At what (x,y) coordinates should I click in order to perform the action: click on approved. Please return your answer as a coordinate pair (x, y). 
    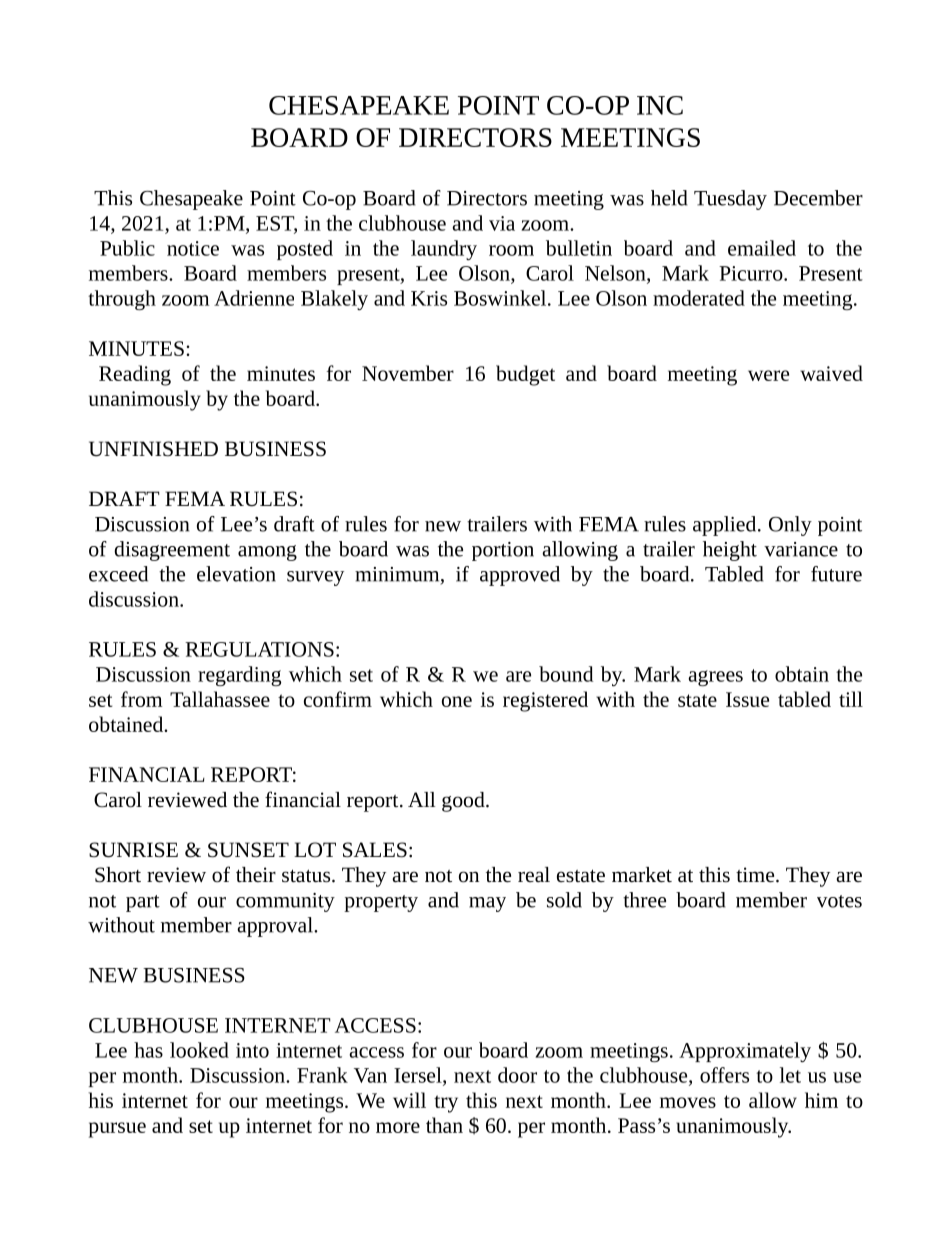
    Looking at the image, I should click on (520, 576).
